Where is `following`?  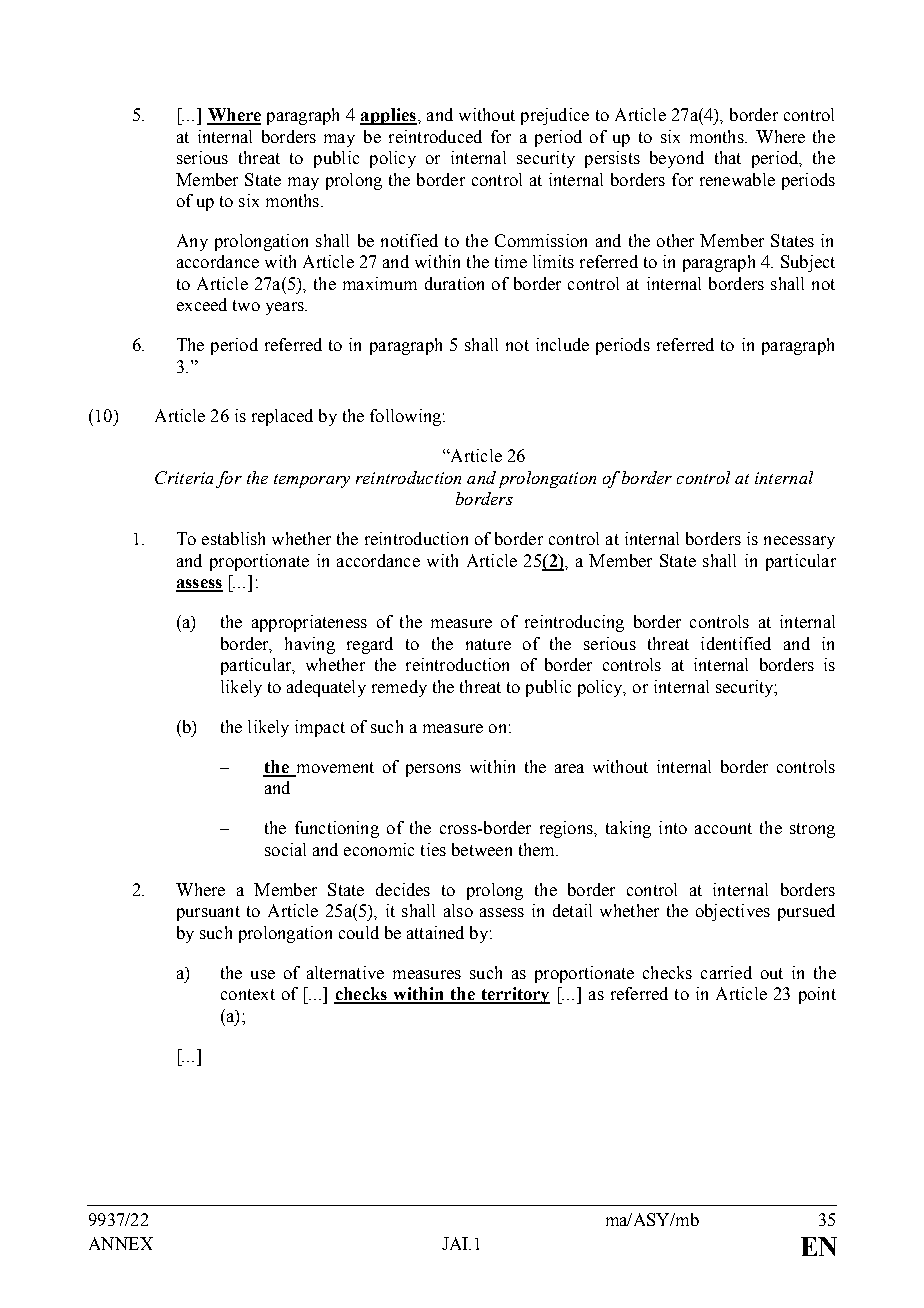
following is located at coordinates (407, 417).
